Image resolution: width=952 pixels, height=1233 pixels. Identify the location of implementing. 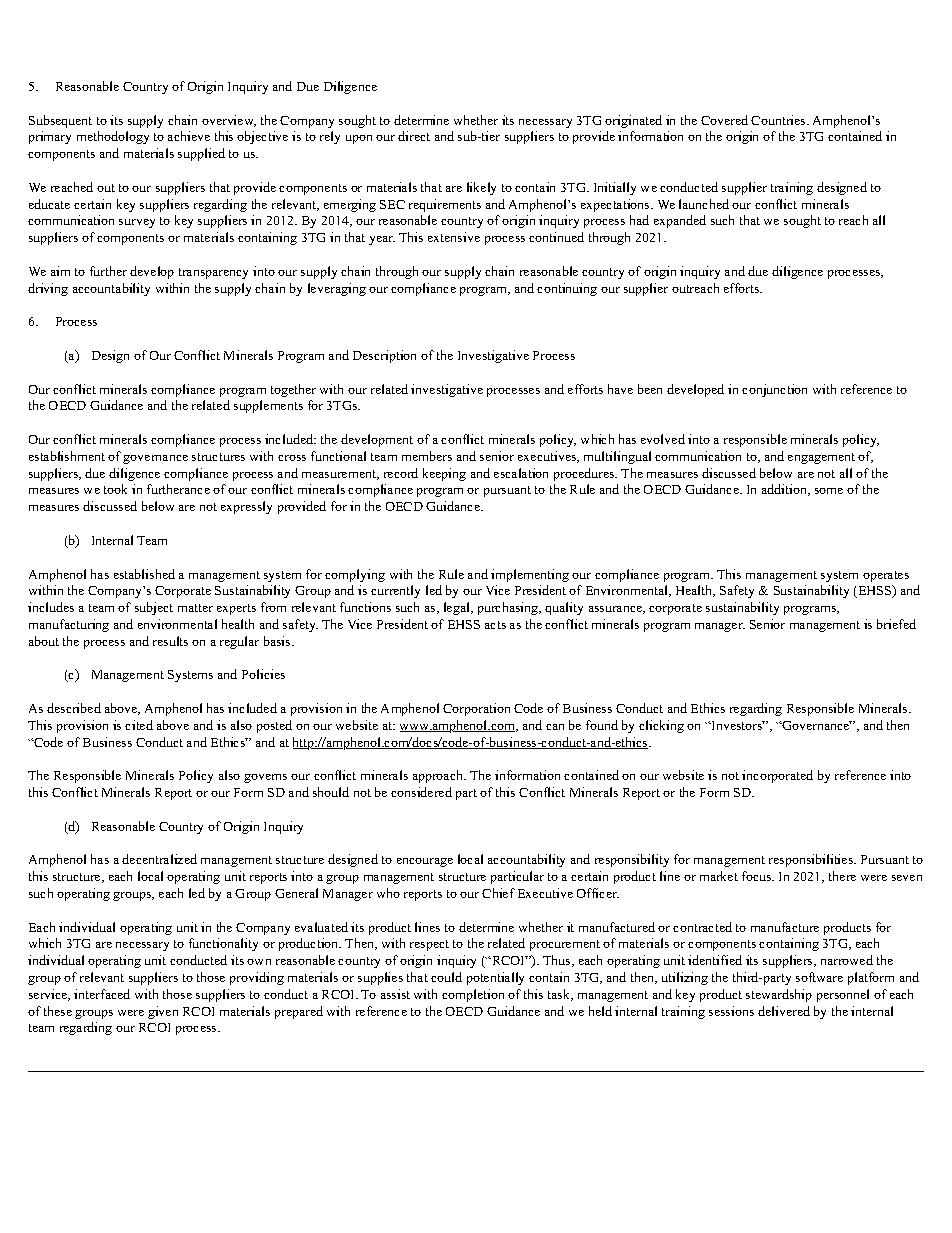
(530, 575).
